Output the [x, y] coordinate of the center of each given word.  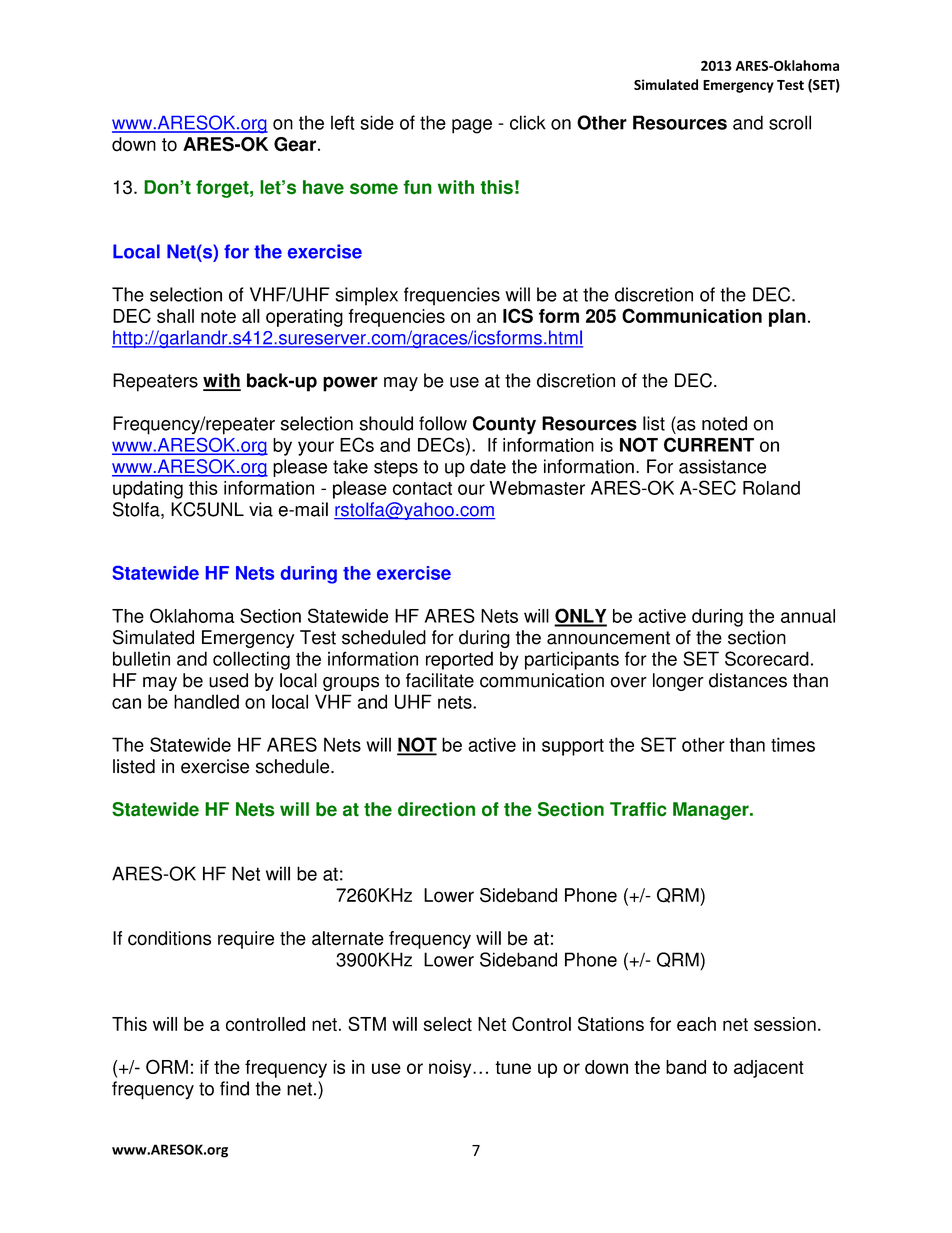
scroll [790, 122]
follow [443, 423]
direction [436, 809]
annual [808, 616]
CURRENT [709, 444]
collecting [251, 660]
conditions [169, 938]
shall [175, 316]
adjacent [769, 1069]
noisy [451, 1069]
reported [459, 660]
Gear [295, 144]
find [234, 1088]
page [472, 126]
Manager [712, 811]
